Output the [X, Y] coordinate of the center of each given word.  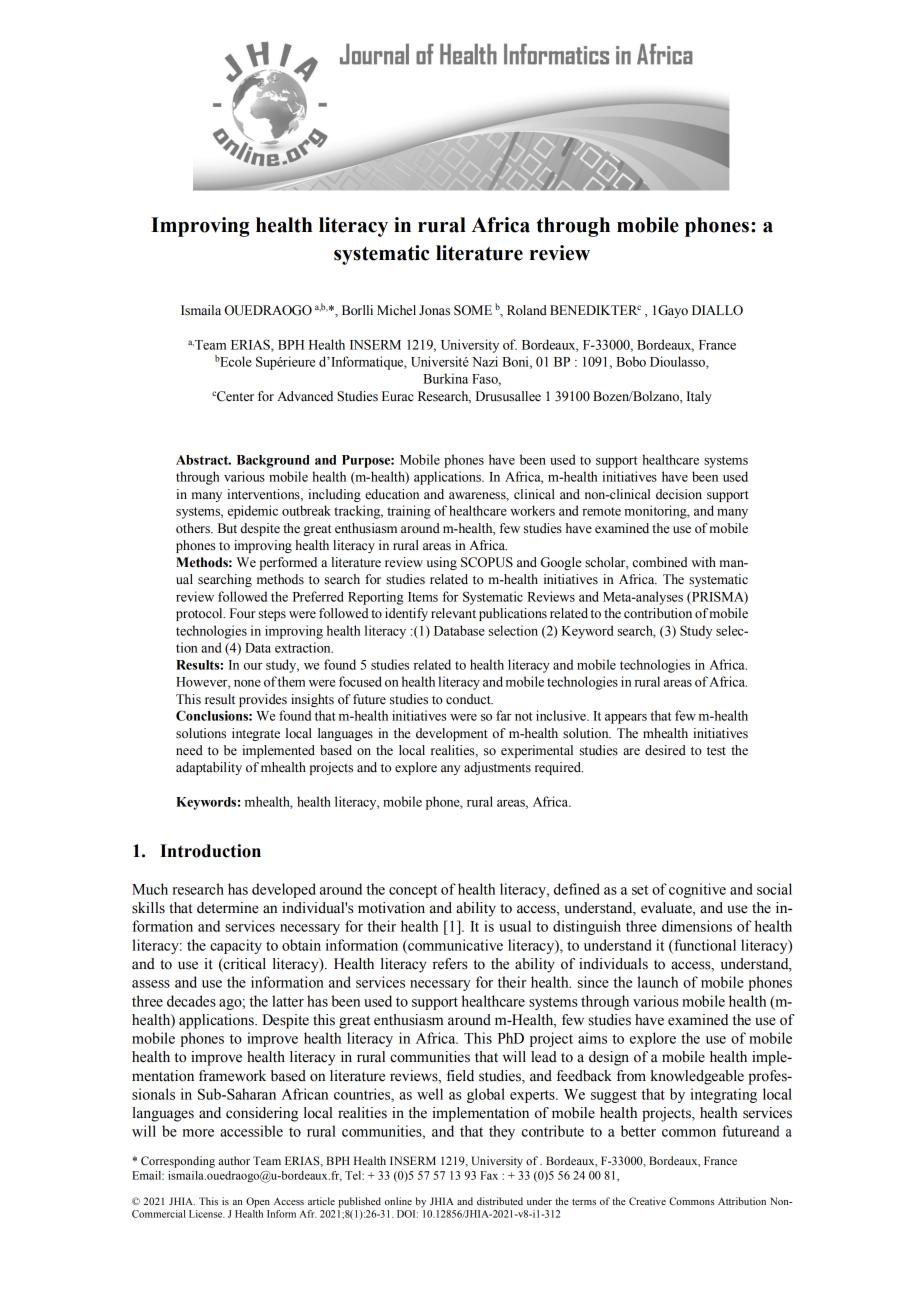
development [452, 734]
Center [234, 396]
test [716, 751]
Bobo [631, 361]
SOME [473, 310]
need [189, 750]
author [234, 1160]
